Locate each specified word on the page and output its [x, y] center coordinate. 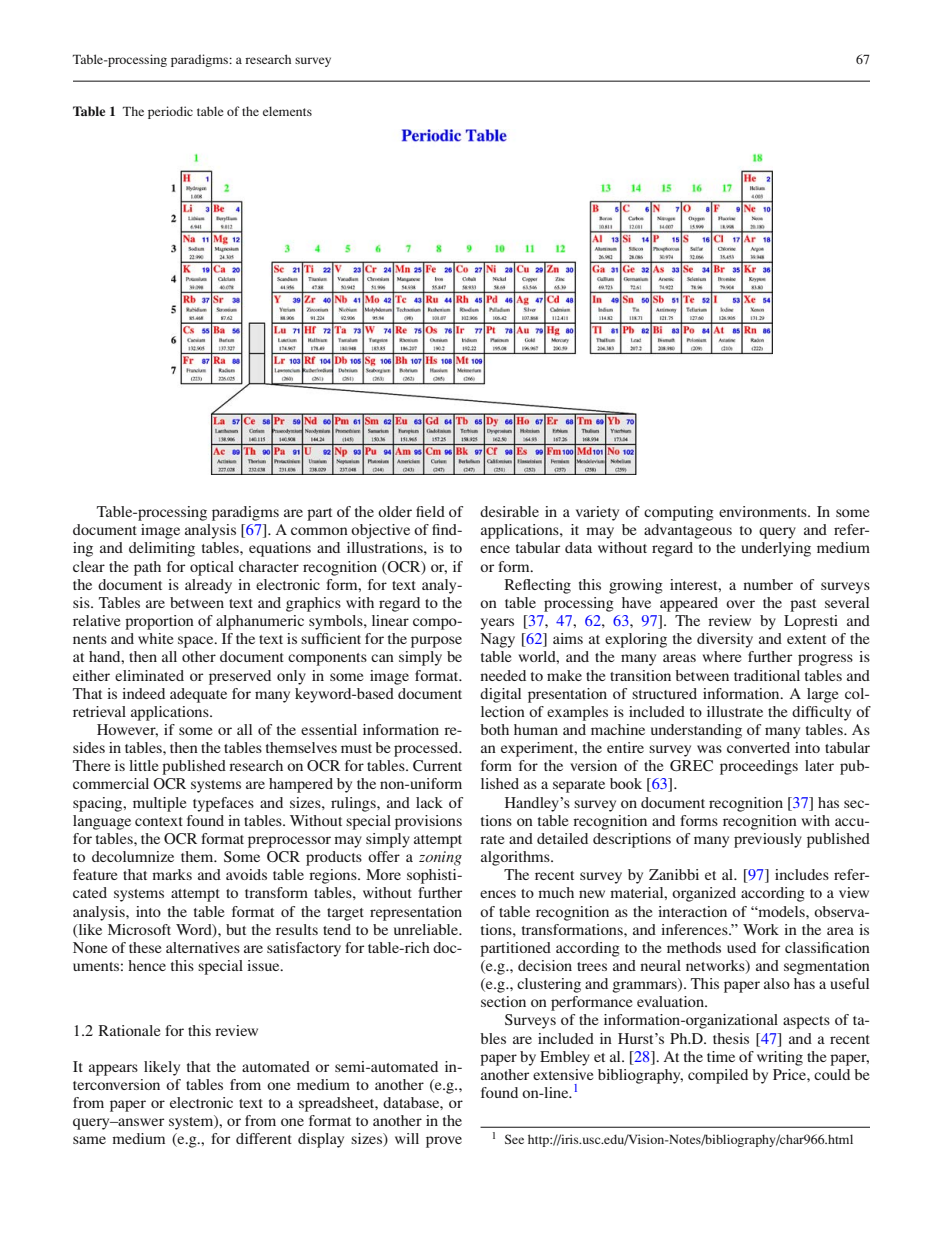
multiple [159, 804]
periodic [170, 112]
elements [287, 111]
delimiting [162, 549]
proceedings [759, 767]
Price [790, 1074]
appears [113, 1070]
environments [764, 511]
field [430, 511]
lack [429, 802]
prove [444, 1142]
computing [679, 513]
